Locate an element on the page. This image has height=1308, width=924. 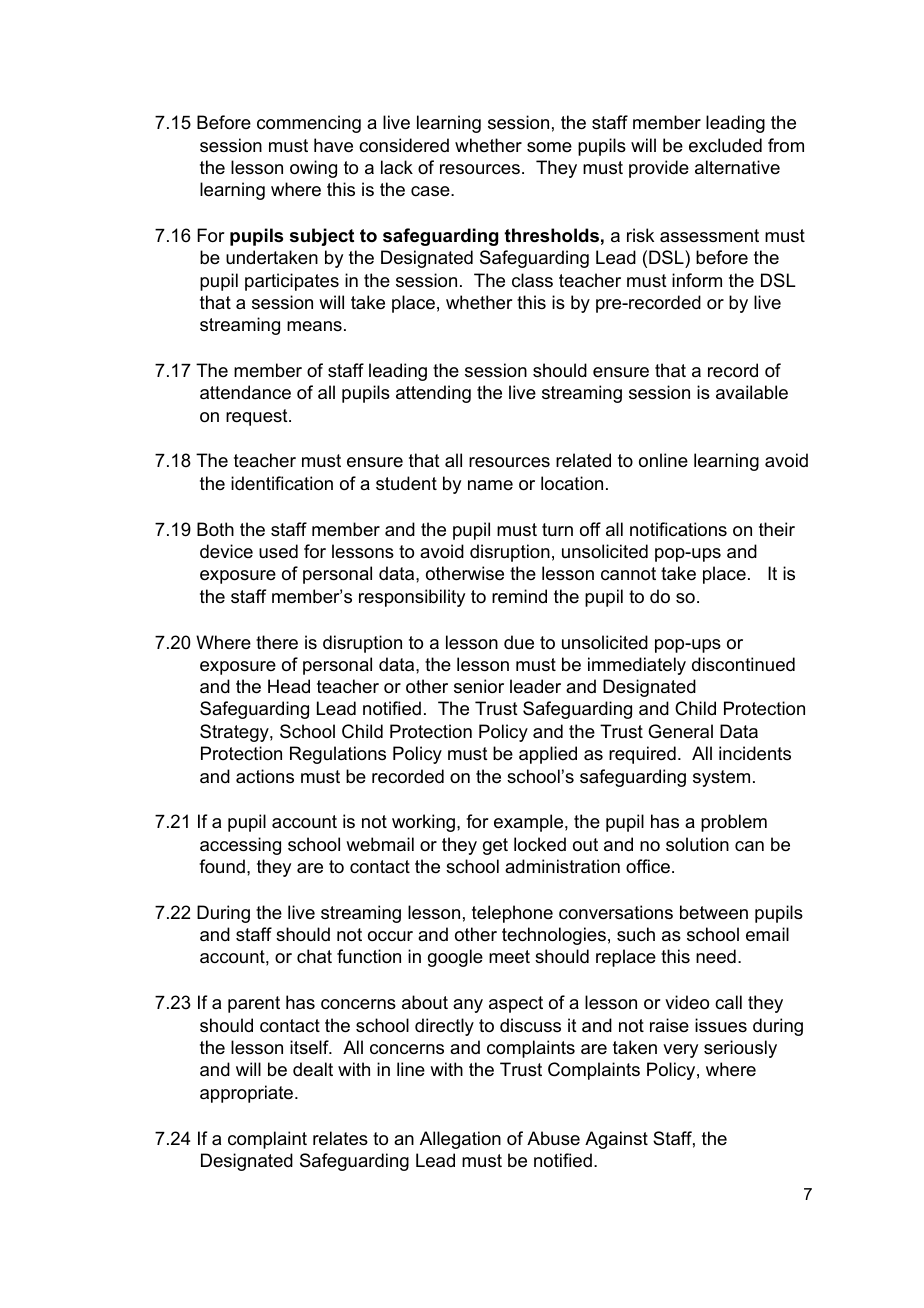
Allegation is located at coordinates (460, 1140).
